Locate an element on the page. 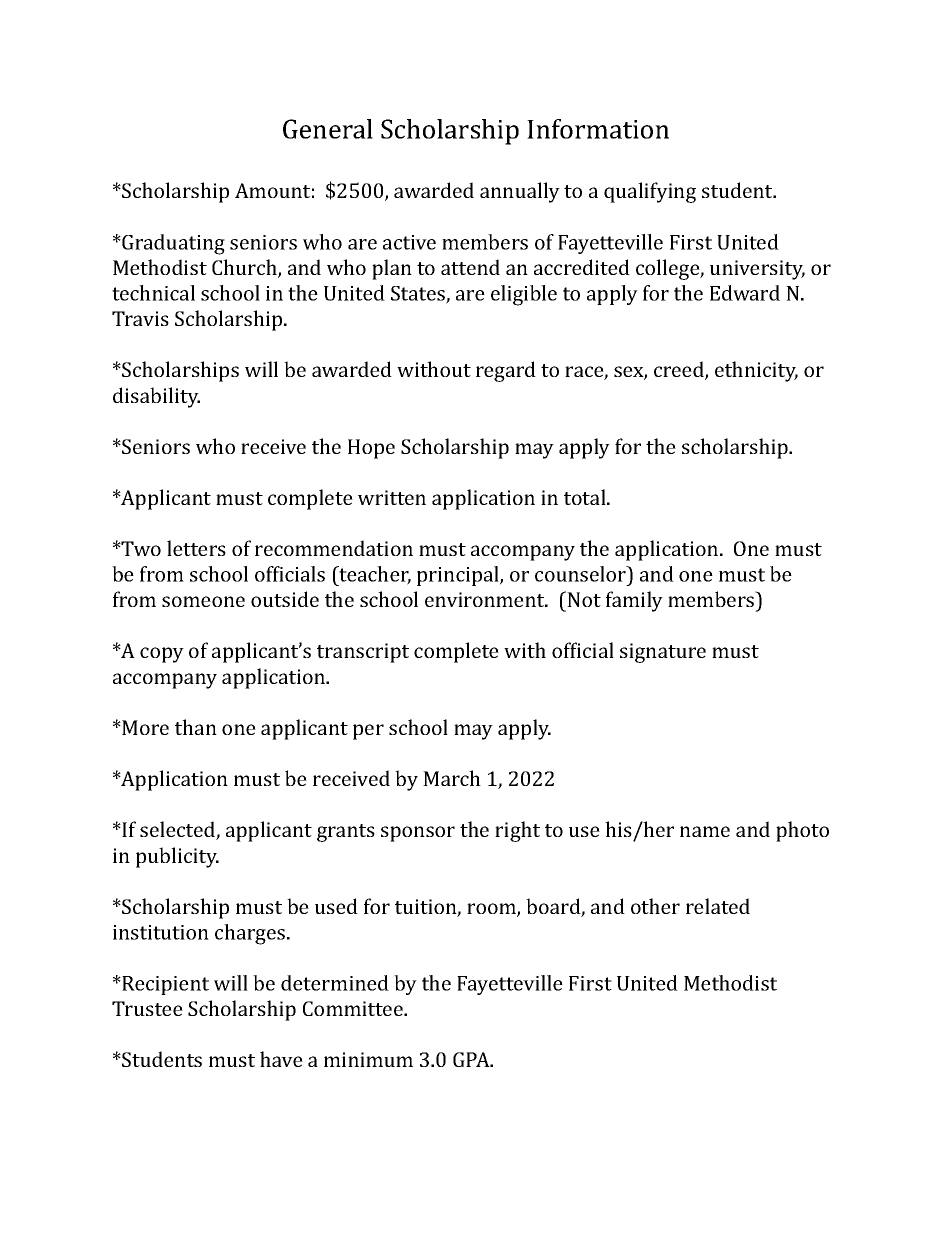 Image resolution: width=952 pixels, height=1233 pixels. March is located at coordinates (452, 778).
